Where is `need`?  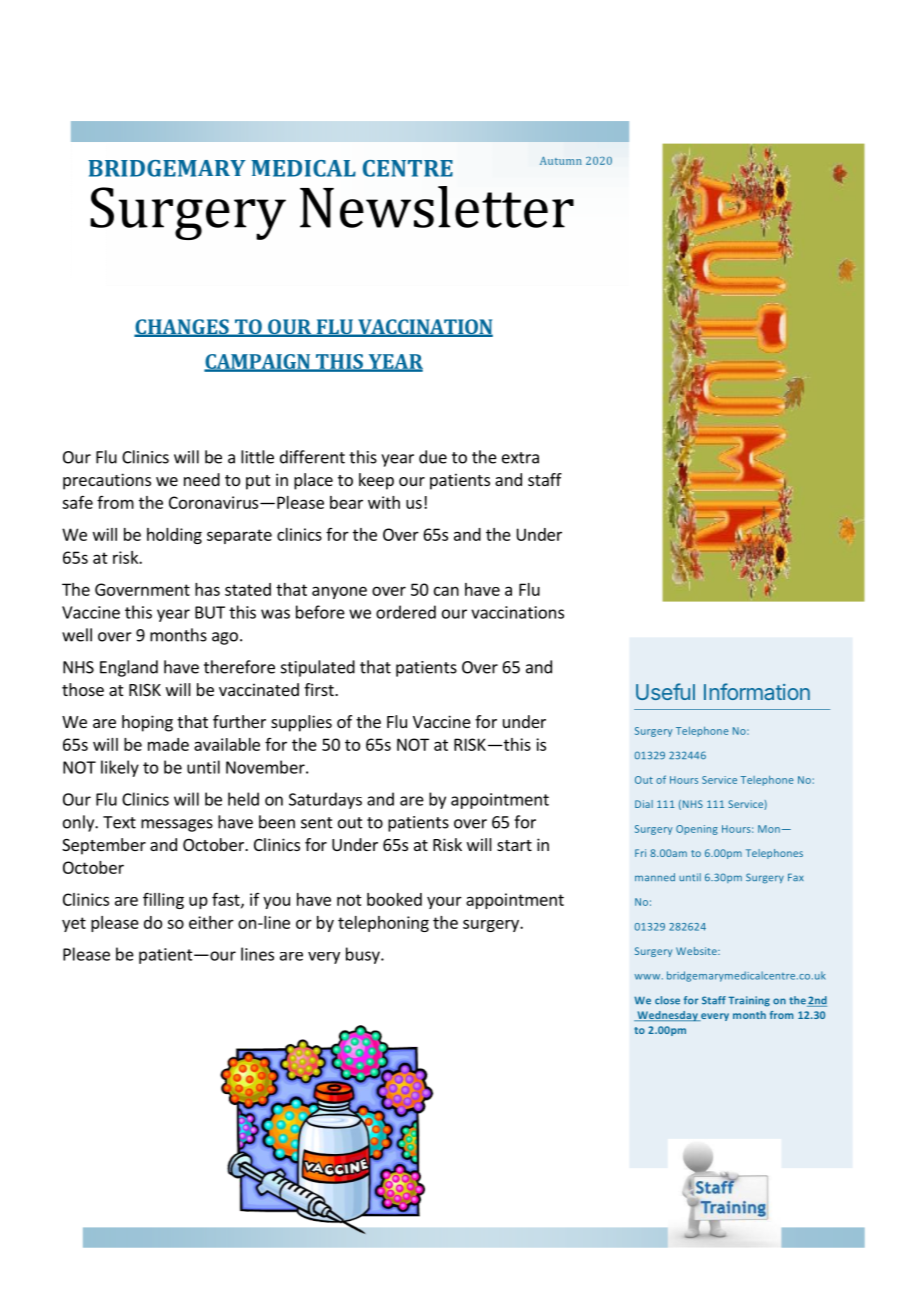 need is located at coordinates (202, 479).
